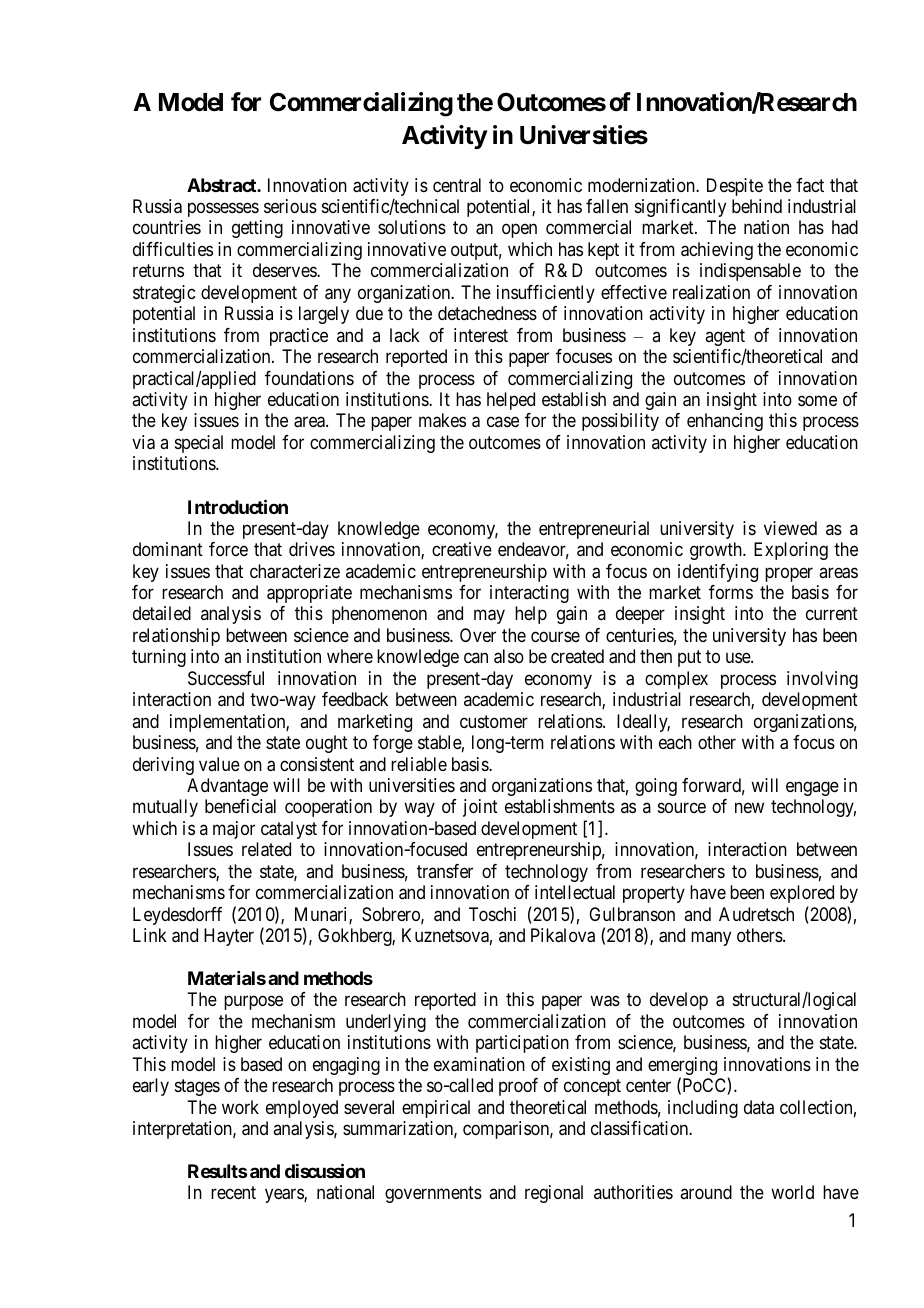 This document has height=1308, width=924. I want to click on Successful, so click(226, 678).
